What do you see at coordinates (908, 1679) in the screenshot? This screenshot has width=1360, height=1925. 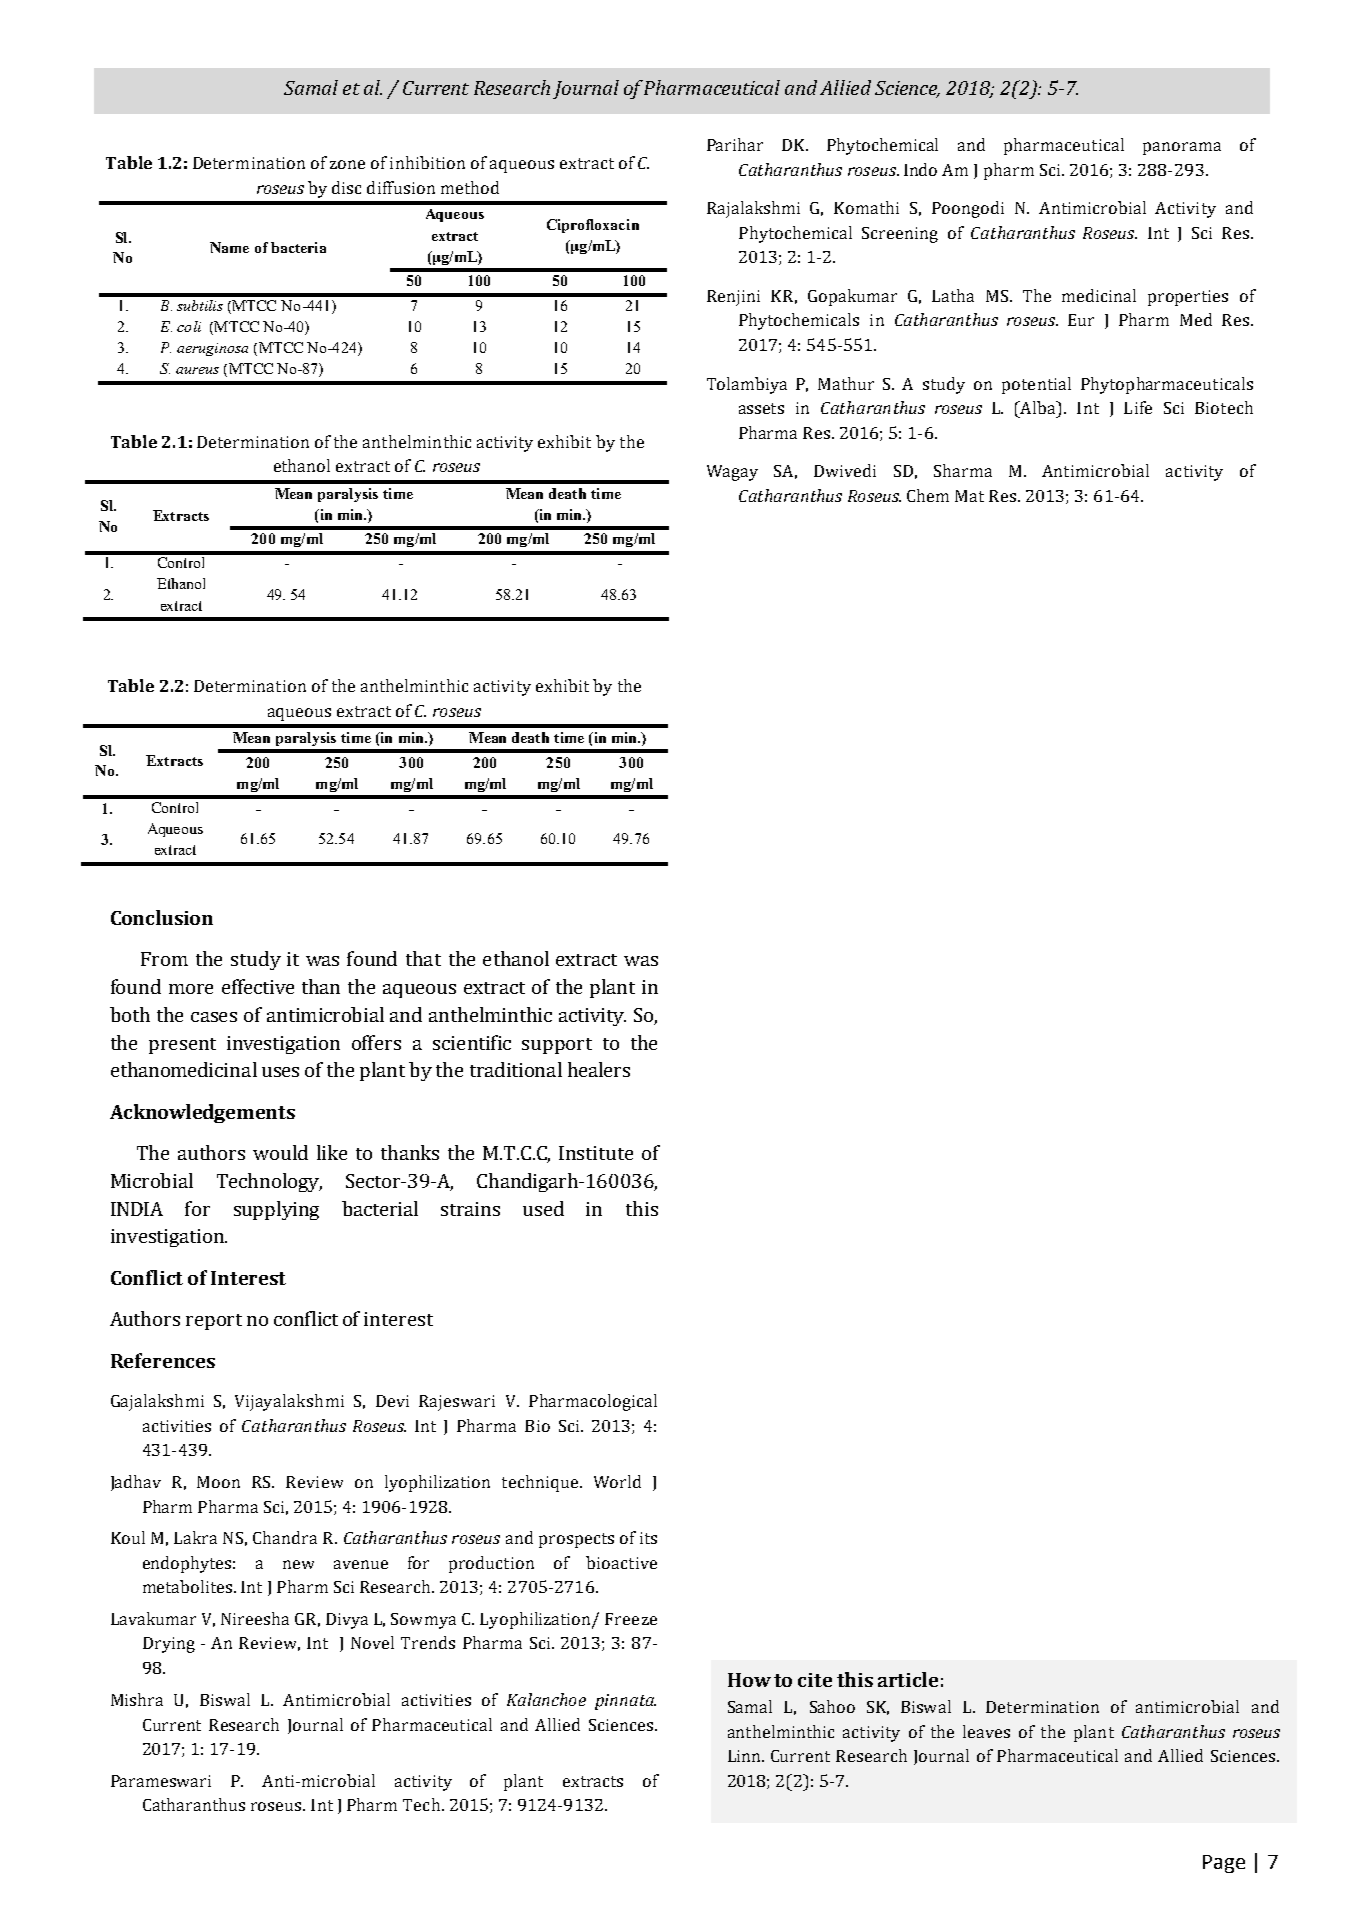 I see `article` at bounding box center [908, 1679].
